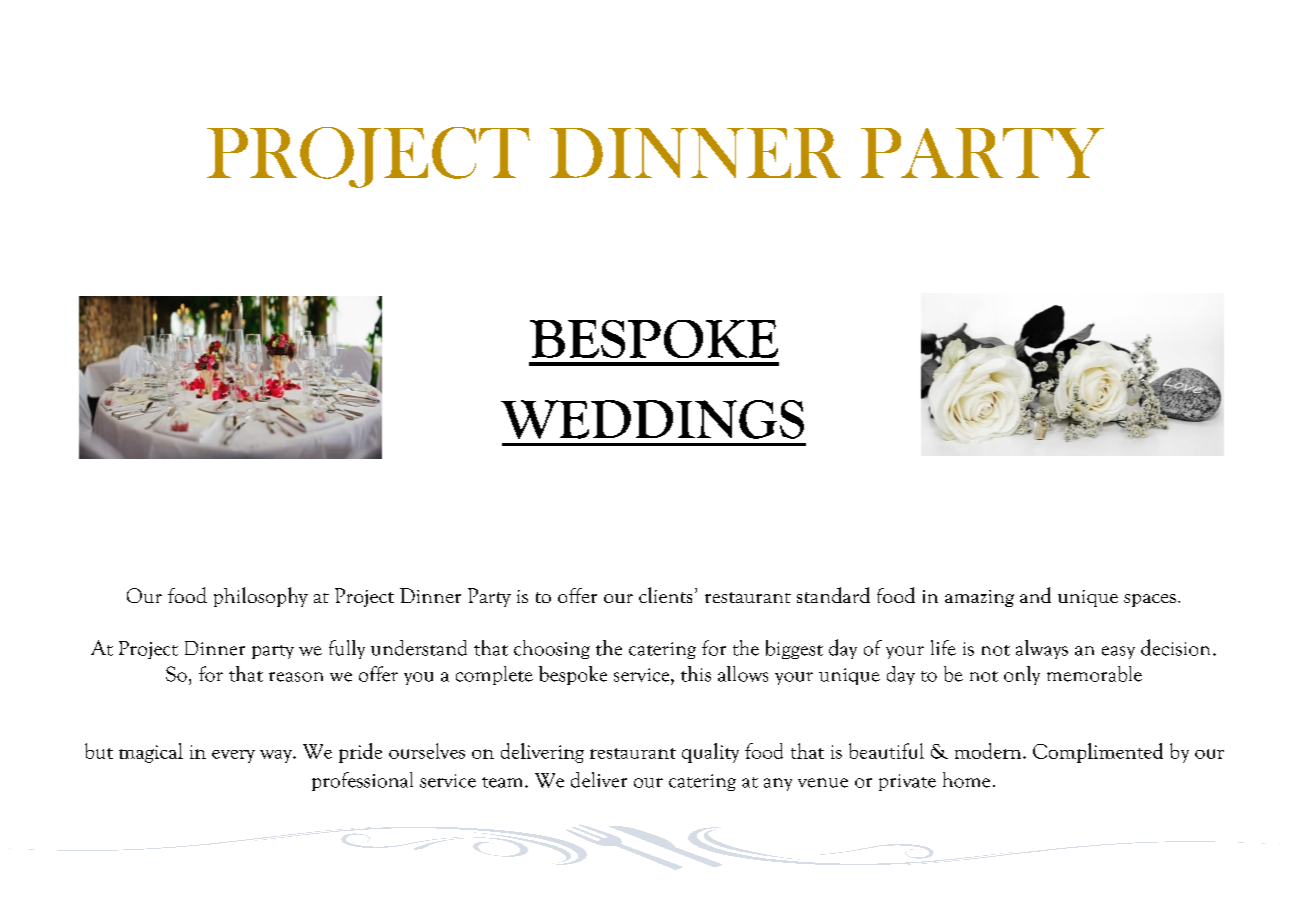 Image resolution: width=1308 pixels, height=924 pixels. Describe the element at coordinates (233, 756) in the page. I see `every` at that location.
